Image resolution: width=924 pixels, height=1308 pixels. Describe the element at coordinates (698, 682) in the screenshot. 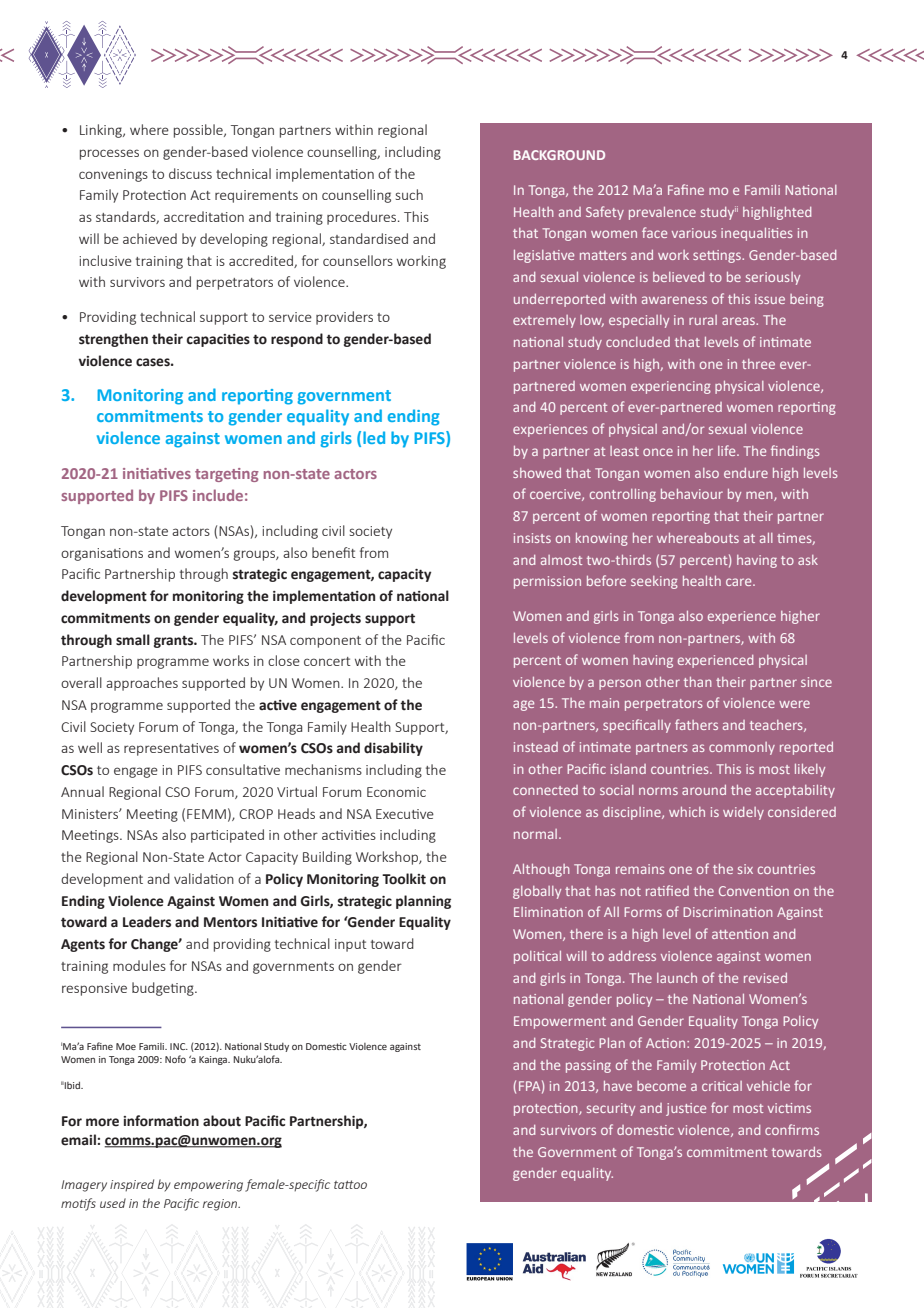

I see `than` at that location.
